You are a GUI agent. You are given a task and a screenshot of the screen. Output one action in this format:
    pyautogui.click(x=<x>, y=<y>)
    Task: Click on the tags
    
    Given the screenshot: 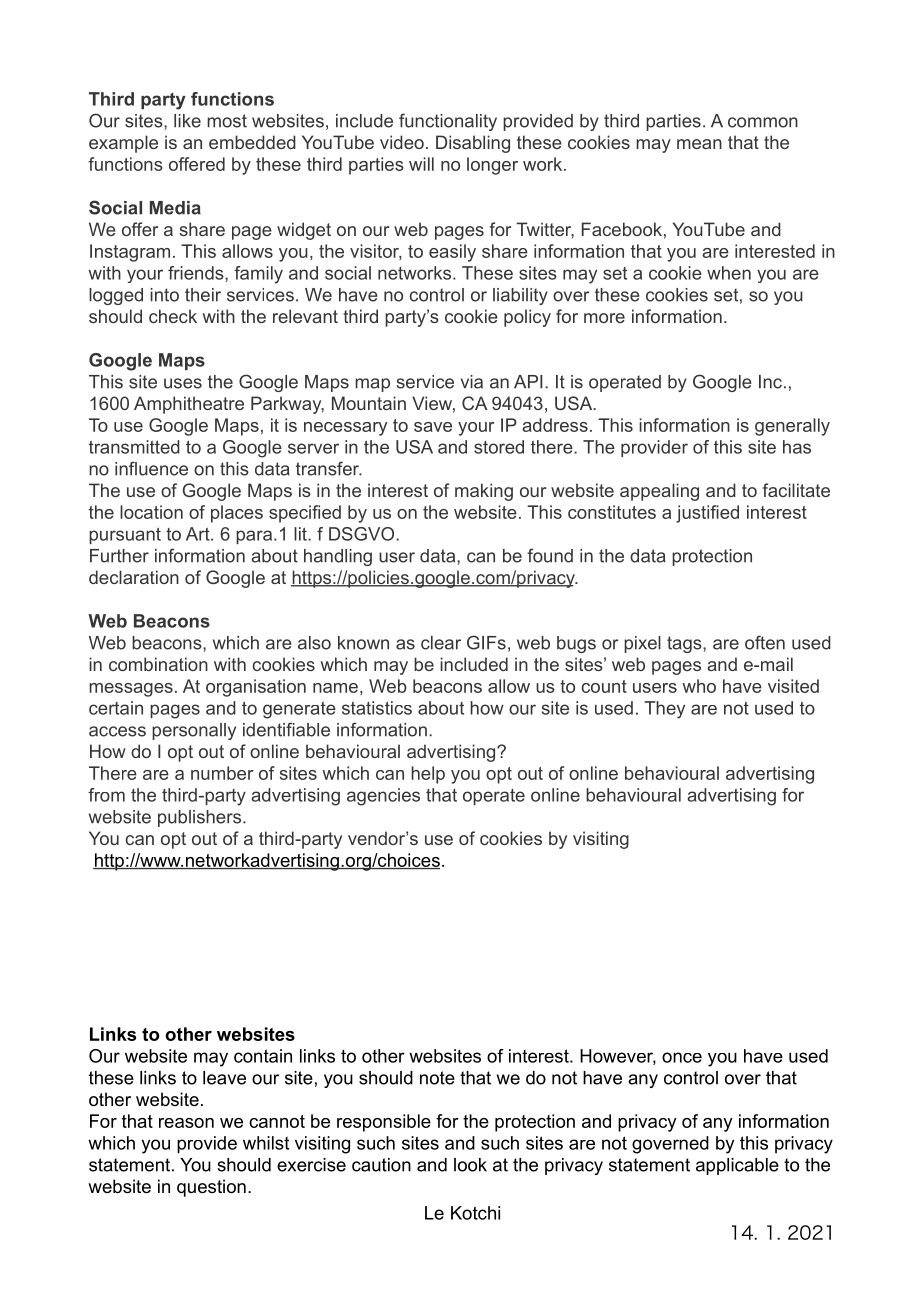 What is the action you would take?
    pyautogui.click(x=685, y=644)
